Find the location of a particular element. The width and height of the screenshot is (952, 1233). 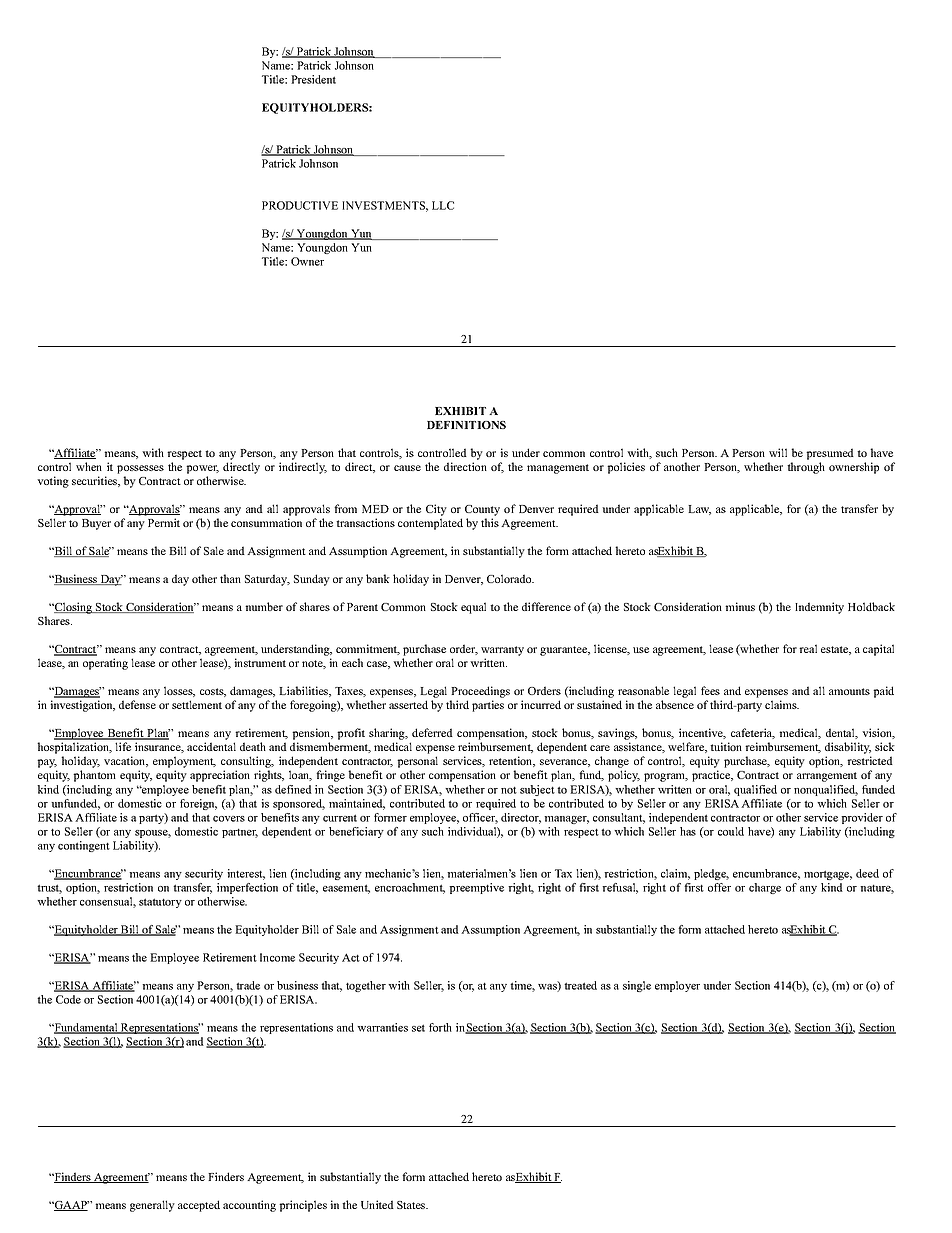

President is located at coordinates (313, 79).
